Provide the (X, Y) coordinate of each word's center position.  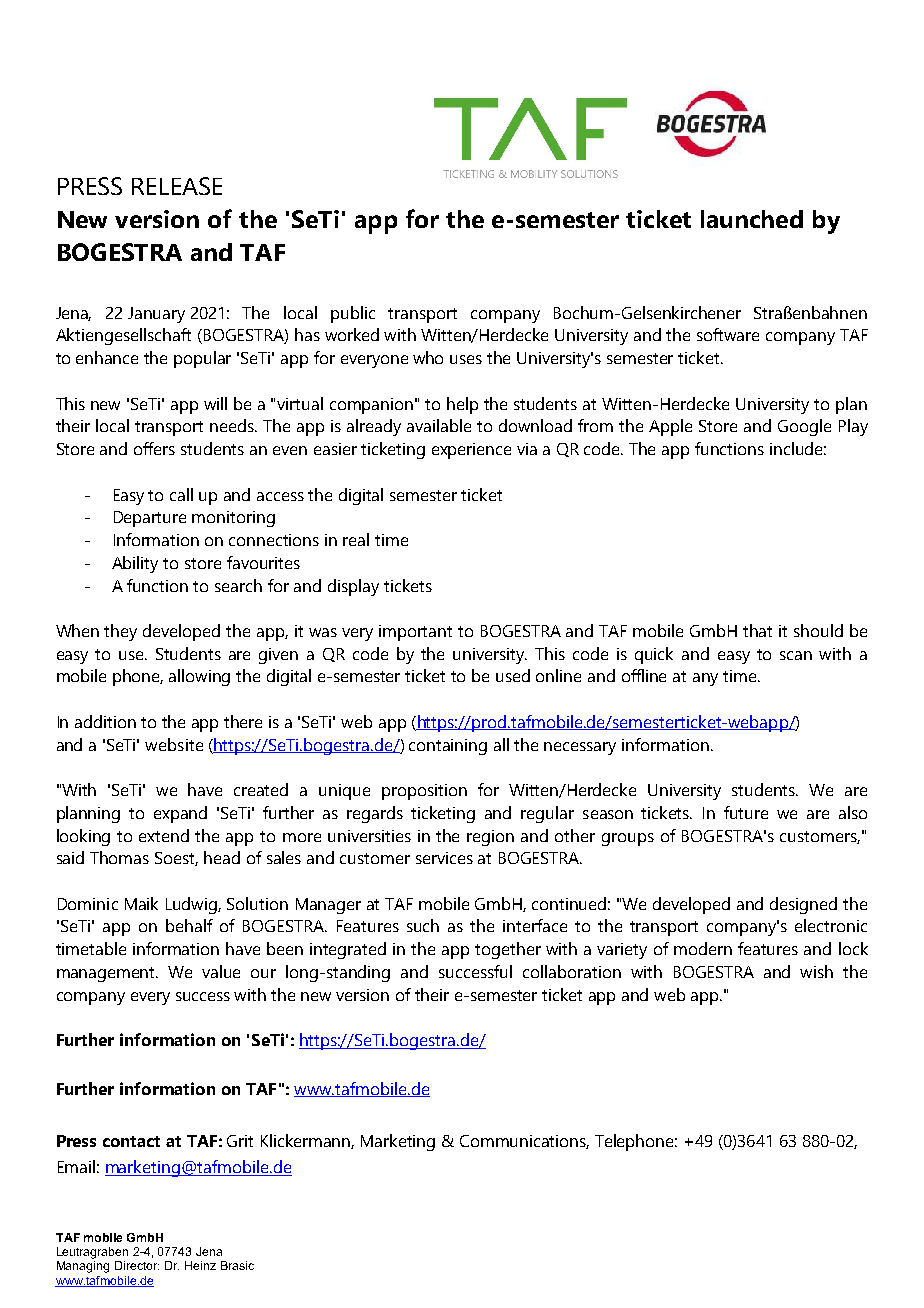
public (353, 314)
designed (803, 905)
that (757, 630)
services (444, 858)
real (356, 539)
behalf (189, 925)
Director (137, 1265)
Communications (524, 1142)
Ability (135, 564)
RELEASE (177, 186)
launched (752, 219)
